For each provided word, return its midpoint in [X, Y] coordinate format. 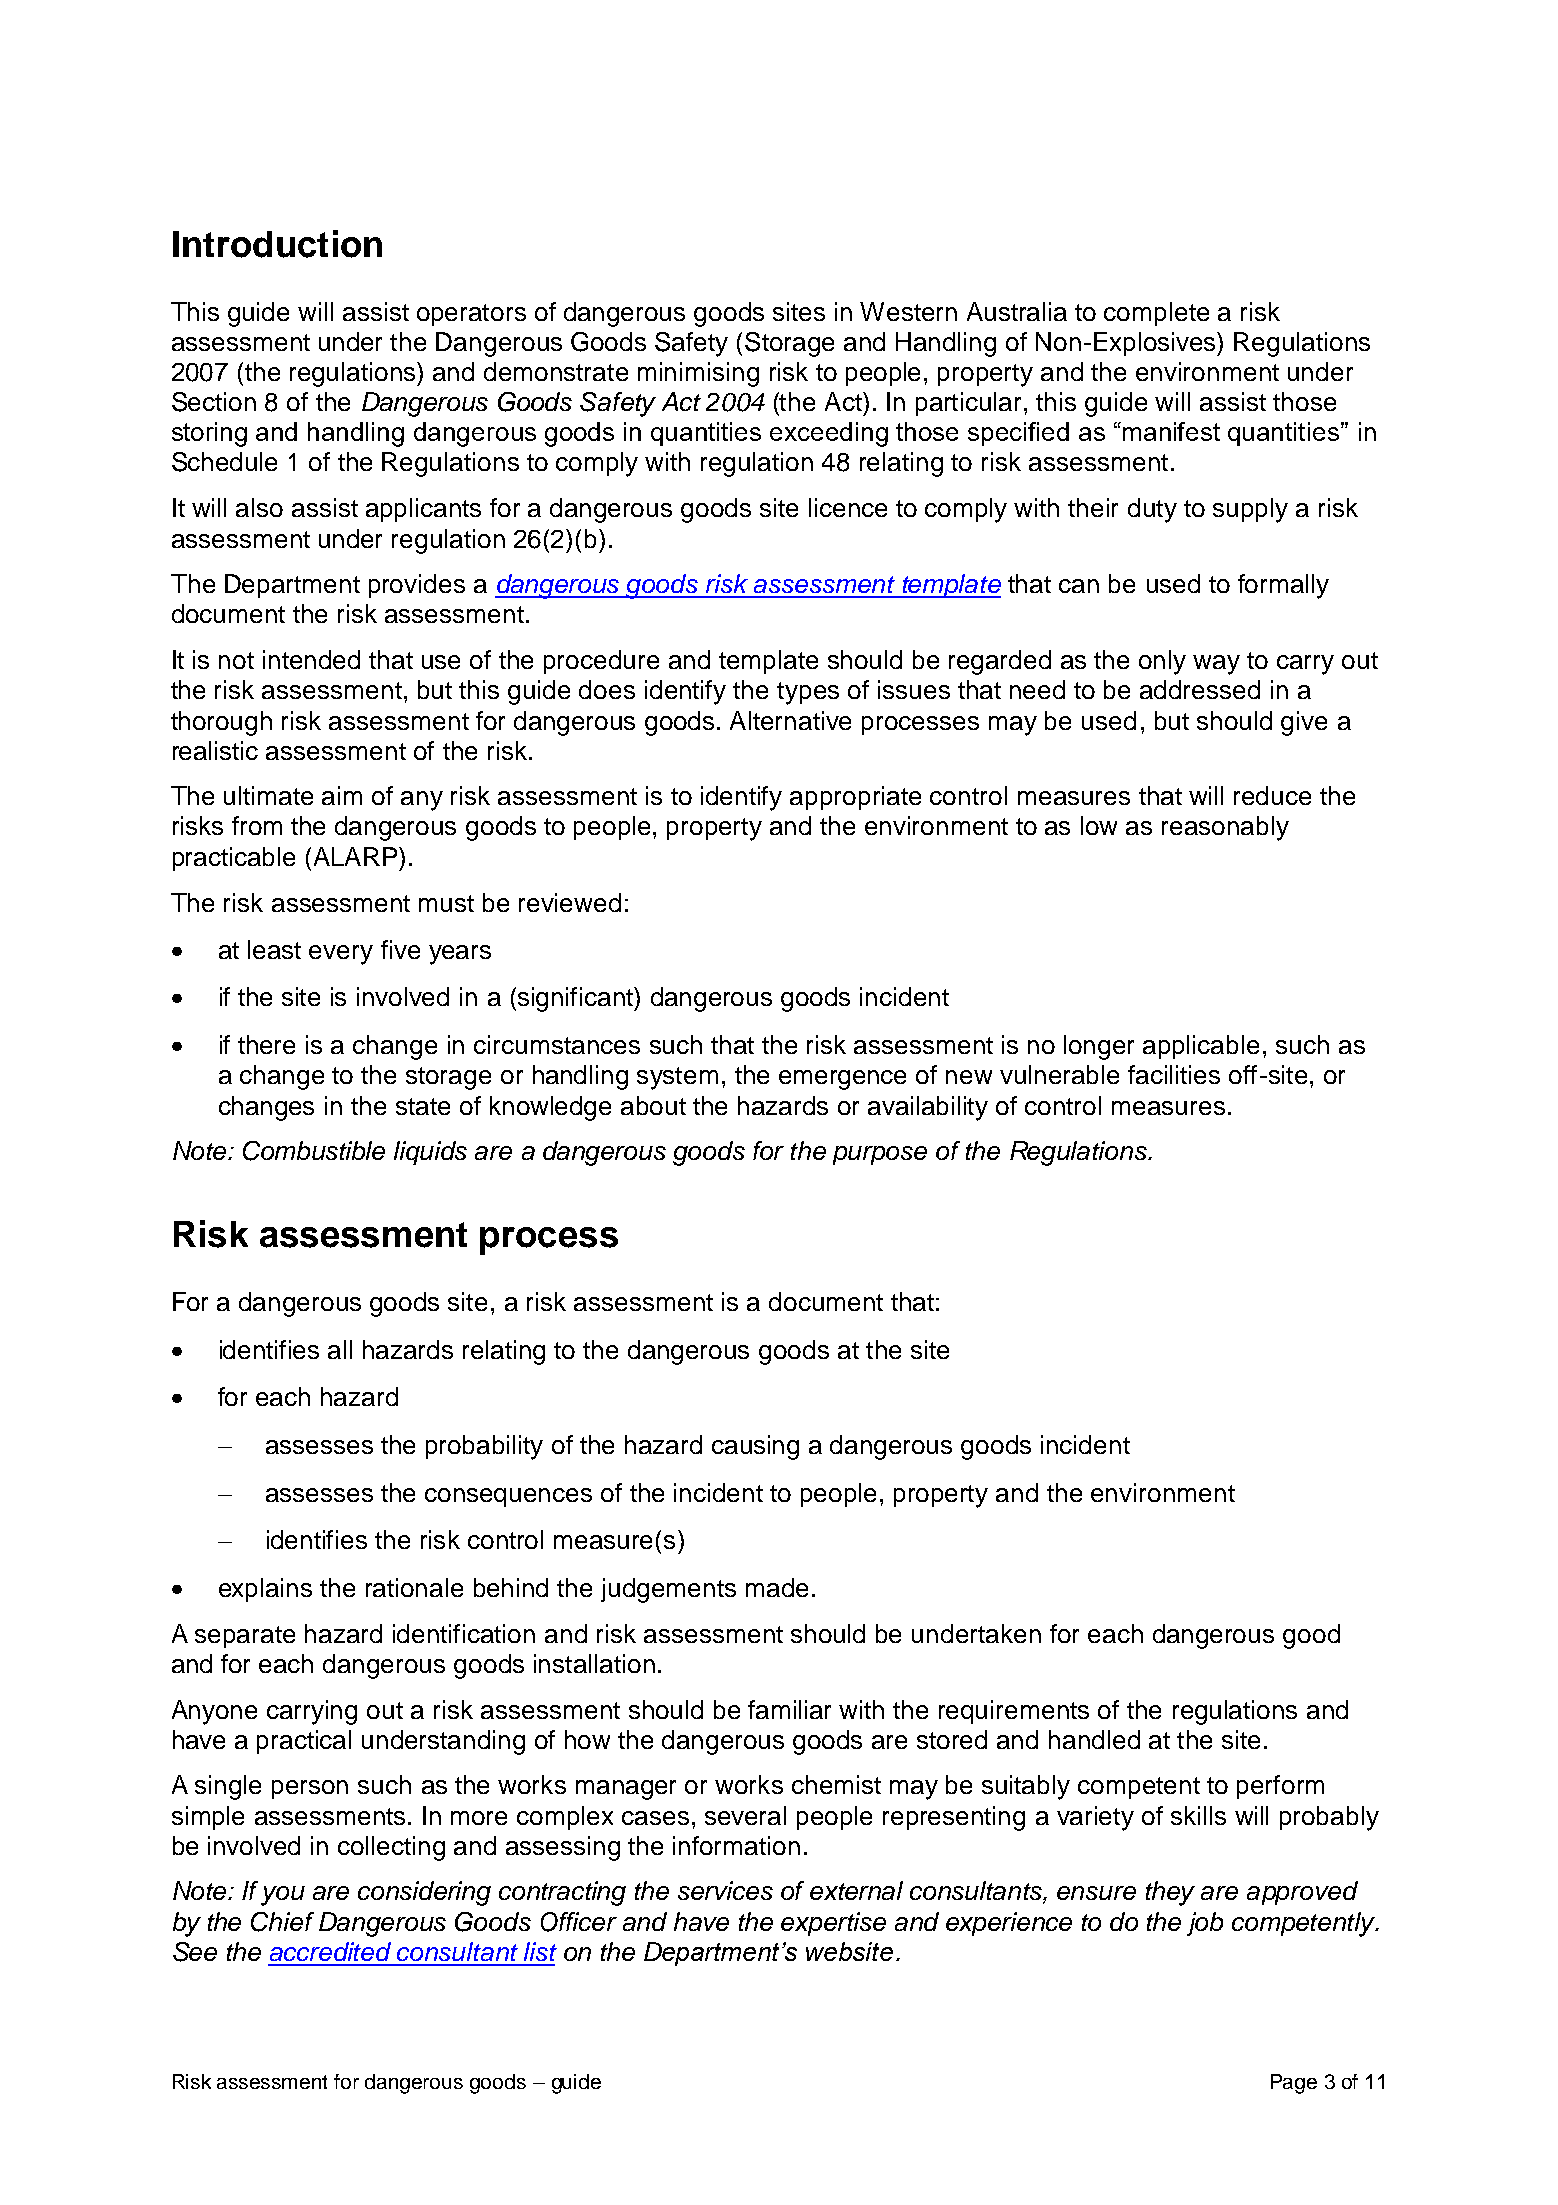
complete [1156, 314]
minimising [698, 374]
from [257, 825]
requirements [1014, 1712]
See [195, 1952]
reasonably [1225, 828]
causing [755, 1447]
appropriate [855, 798]
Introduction [277, 244]
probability [484, 1447]
